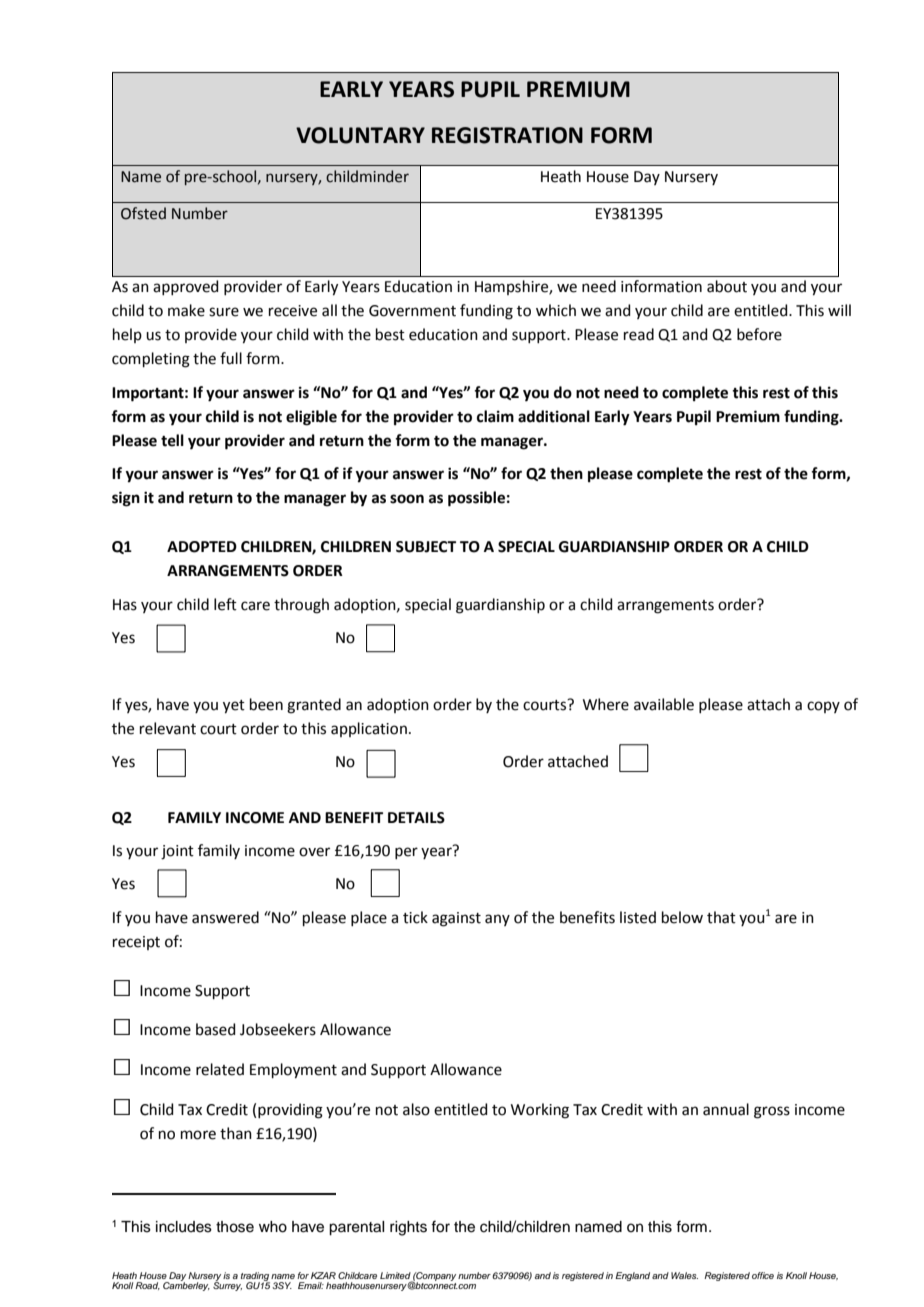 The width and height of the document is (924, 1307). What do you see at coordinates (143, 213) in the document?
I see `Ofsted` at bounding box center [143, 213].
